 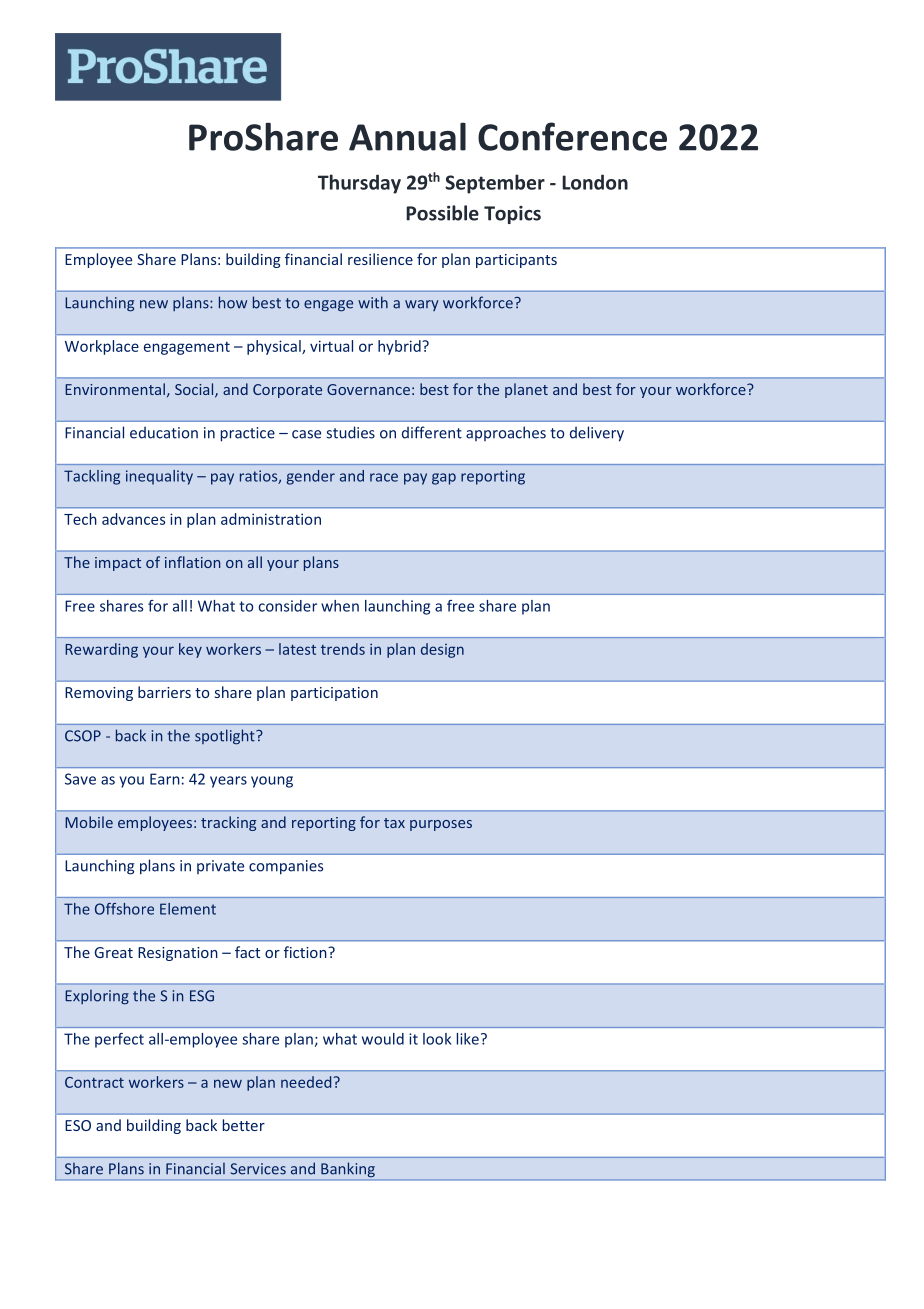 I want to click on Banking, so click(x=348, y=1169).
